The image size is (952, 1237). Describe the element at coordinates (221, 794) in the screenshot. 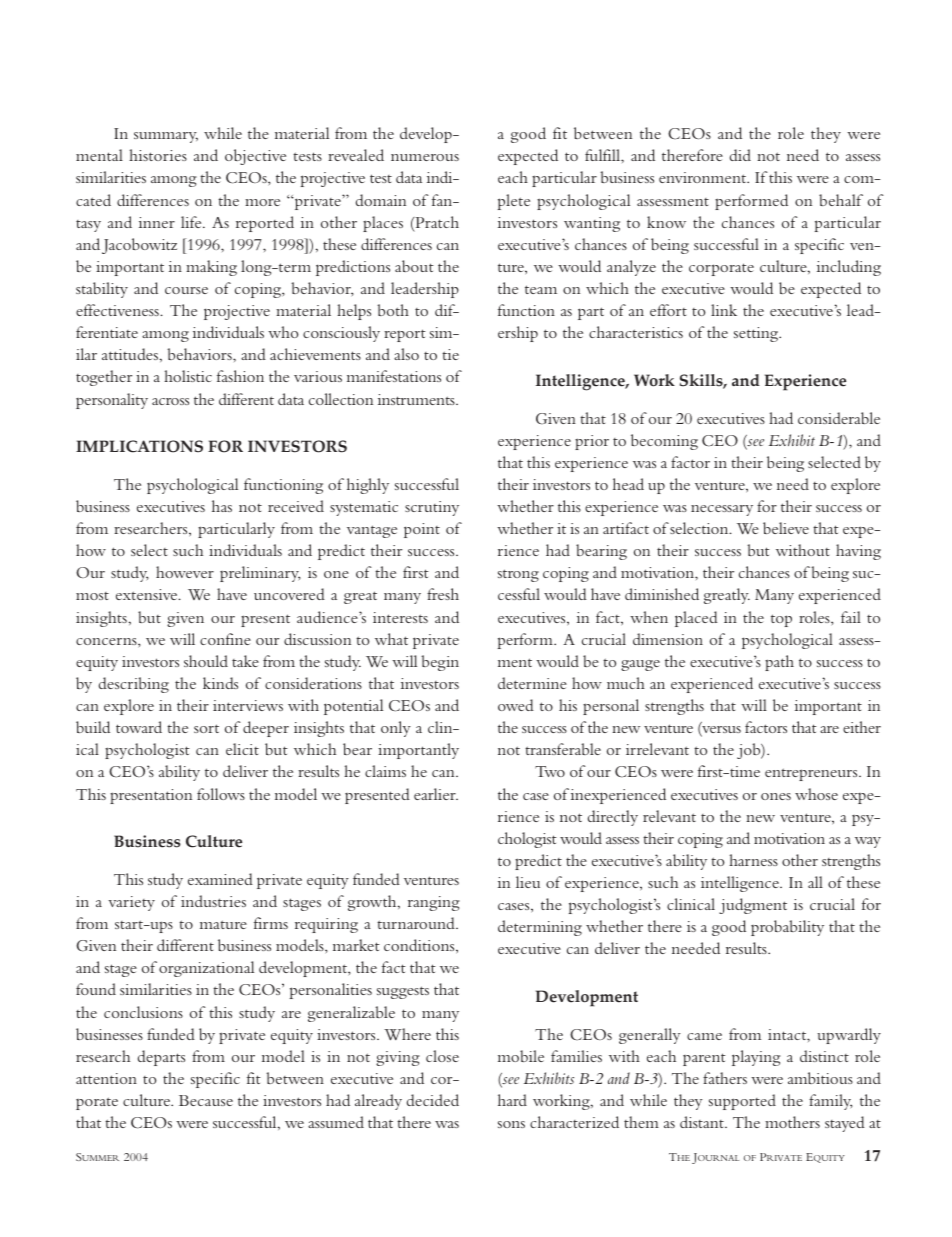

I see `follows` at that location.
